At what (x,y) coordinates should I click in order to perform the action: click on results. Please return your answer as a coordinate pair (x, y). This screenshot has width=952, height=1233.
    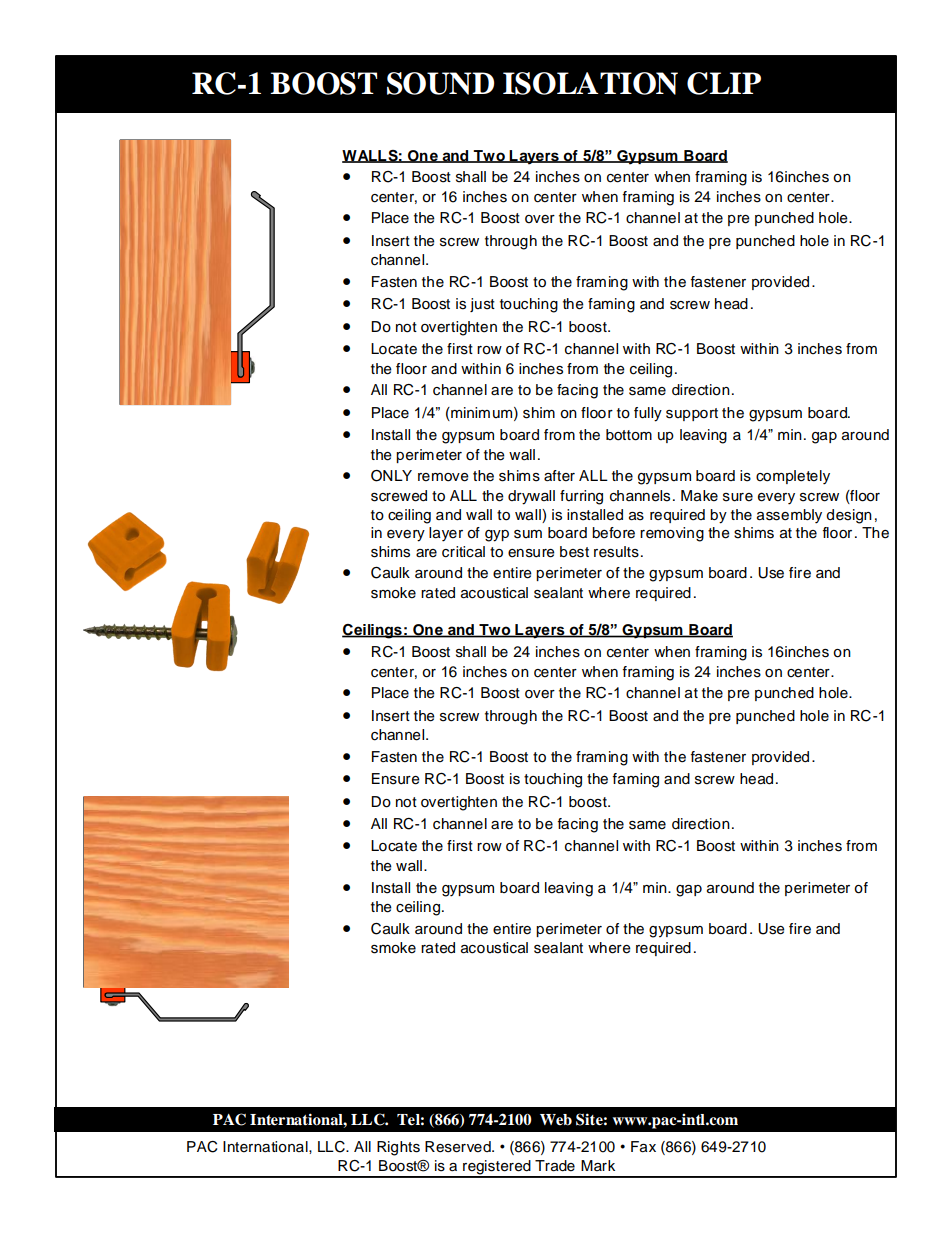
    Looking at the image, I should click on (616, 552).
